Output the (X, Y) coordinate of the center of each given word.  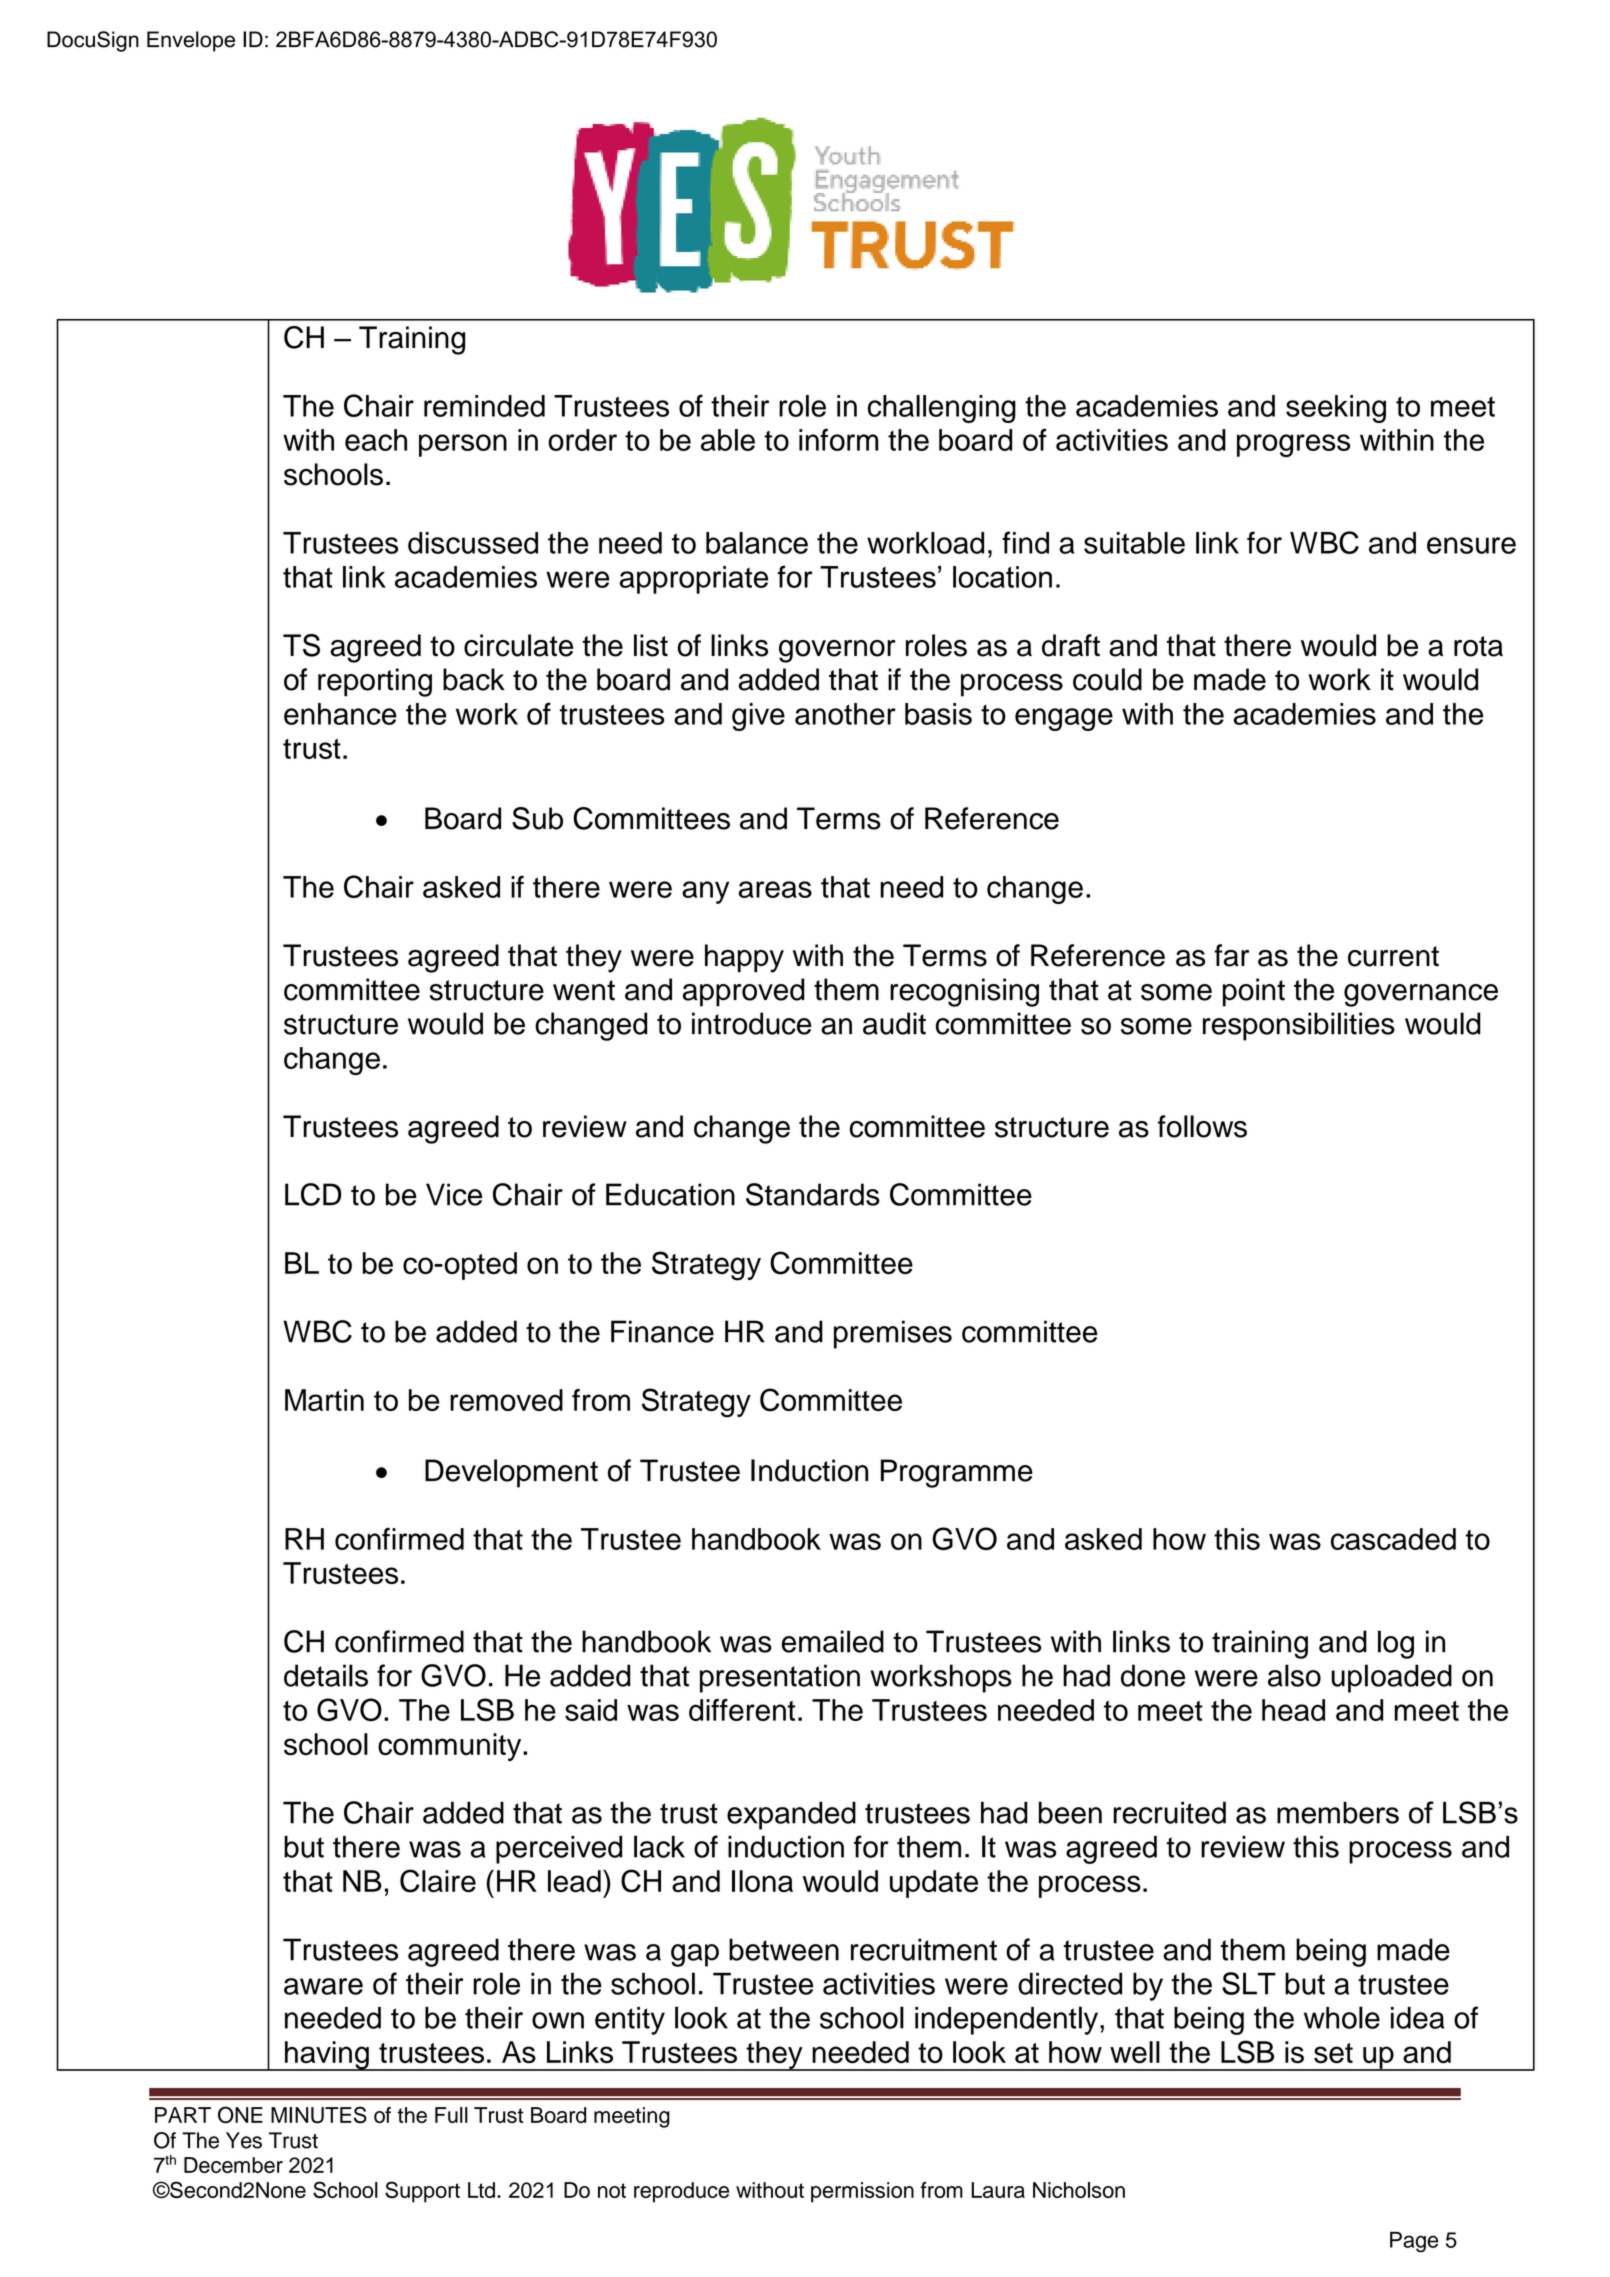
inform (838, 439)
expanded (791, 1815)
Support (422, 2192)
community (451, 1747)
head (1293, 1710)
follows (1202, 1126)
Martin (324, 1400)
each (376, 440)
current (1393, 956)
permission (862, 2192)
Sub (537, 818)
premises (893, 1334)
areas (775, 889)
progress (1293, 445)
